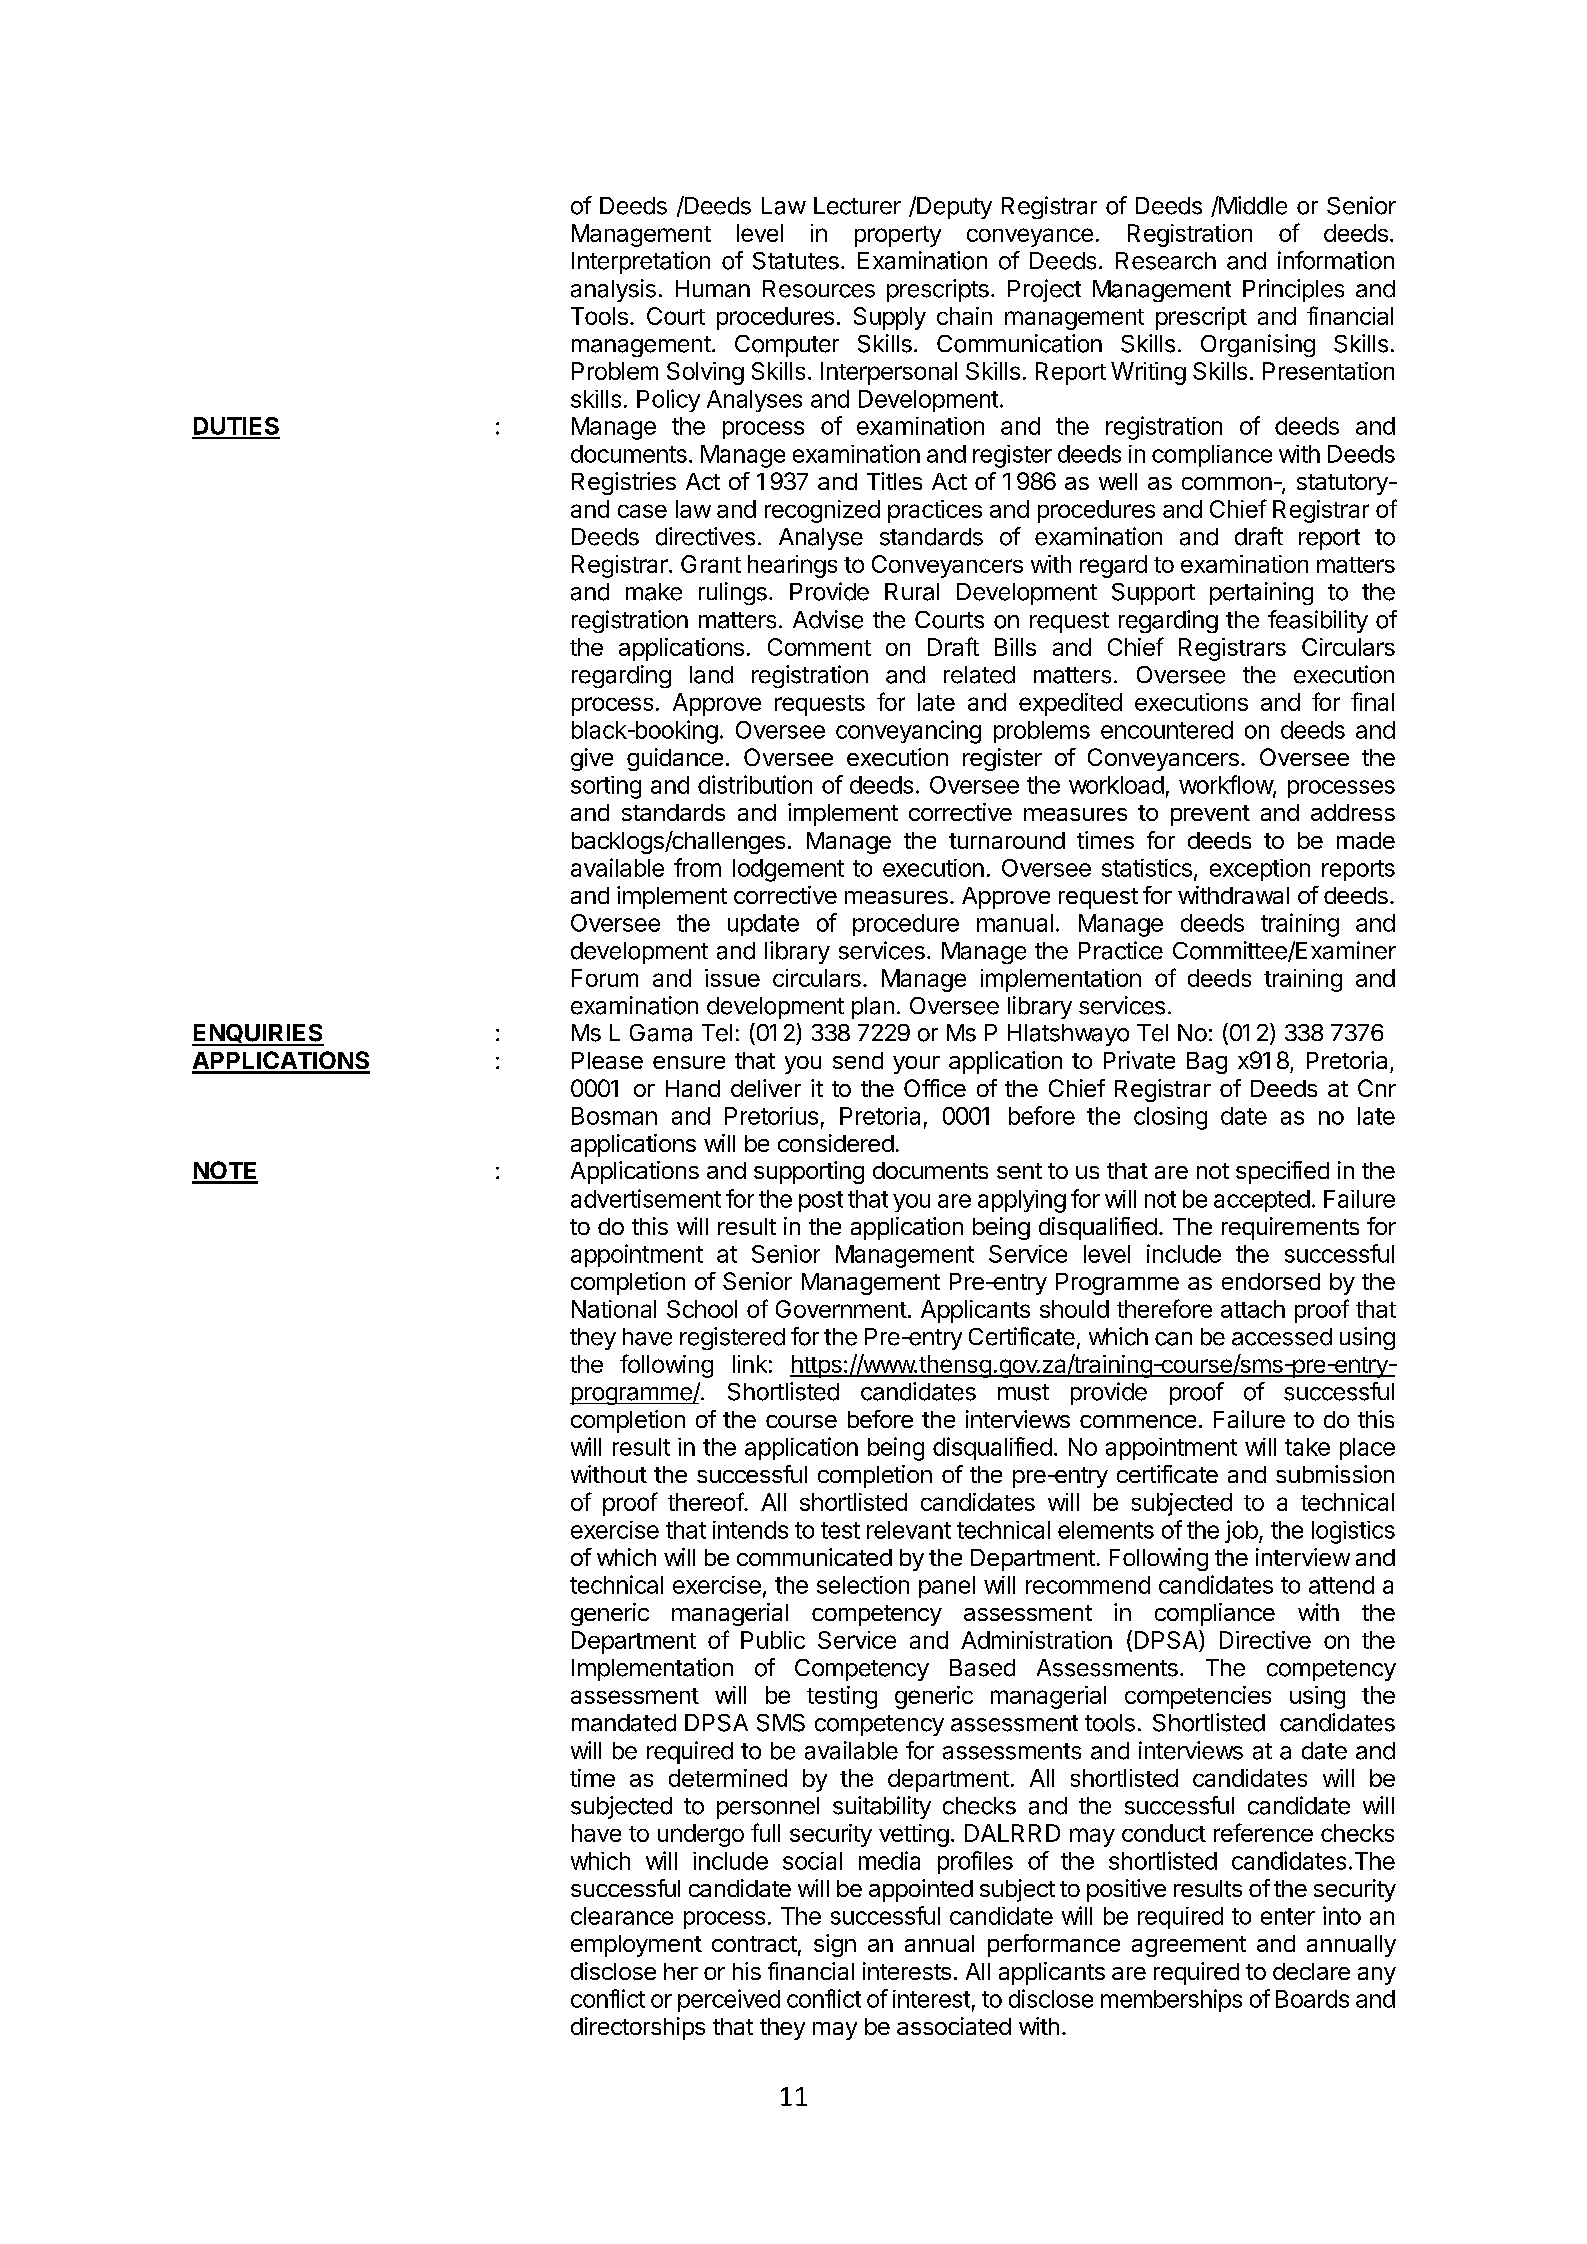 The height and width of the screenshot is (2244, 1587). Describe the element at coordinates (755, 784) in the screenshot. I see `distribution` at that location.
